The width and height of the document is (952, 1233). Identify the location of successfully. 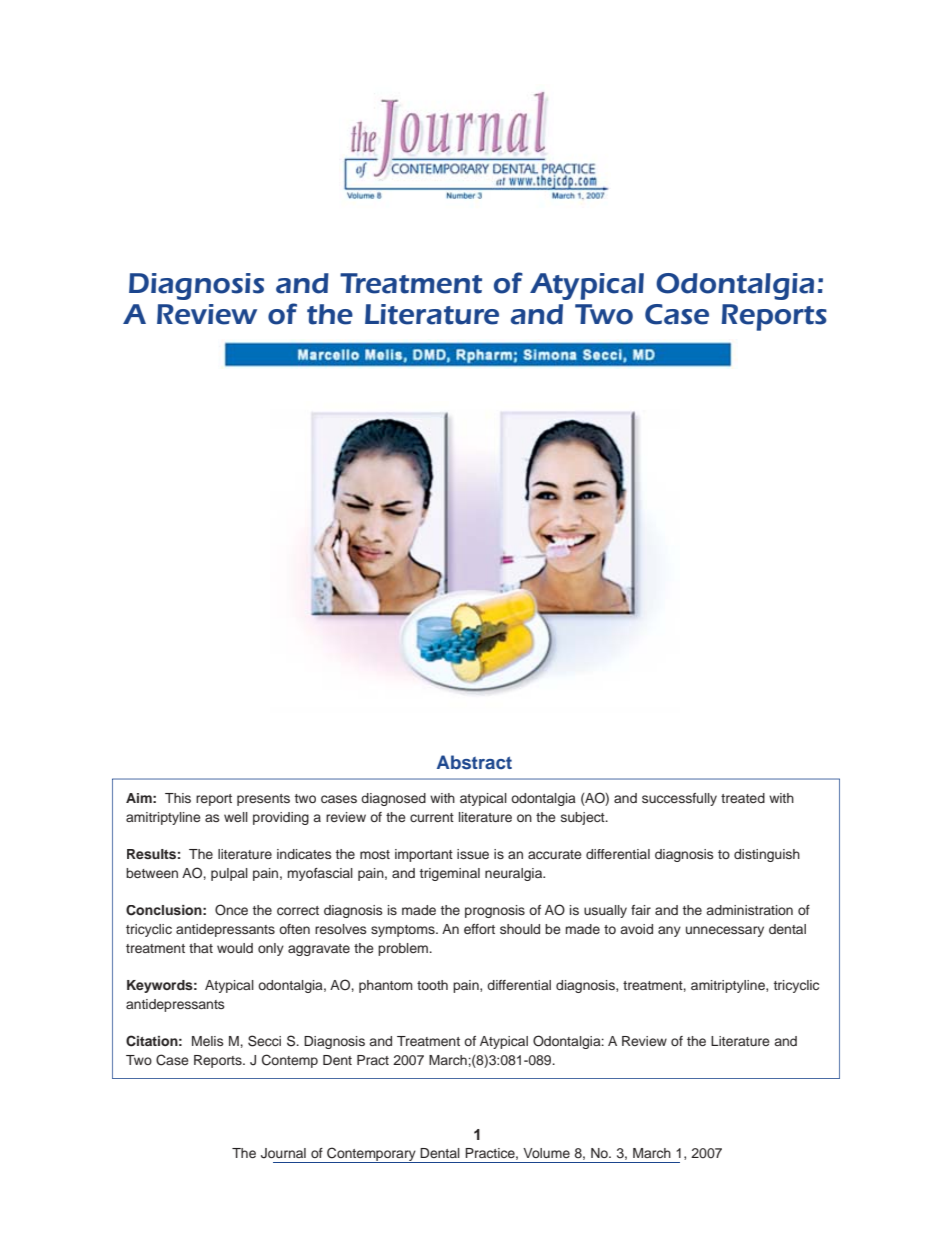
(679, 799).
